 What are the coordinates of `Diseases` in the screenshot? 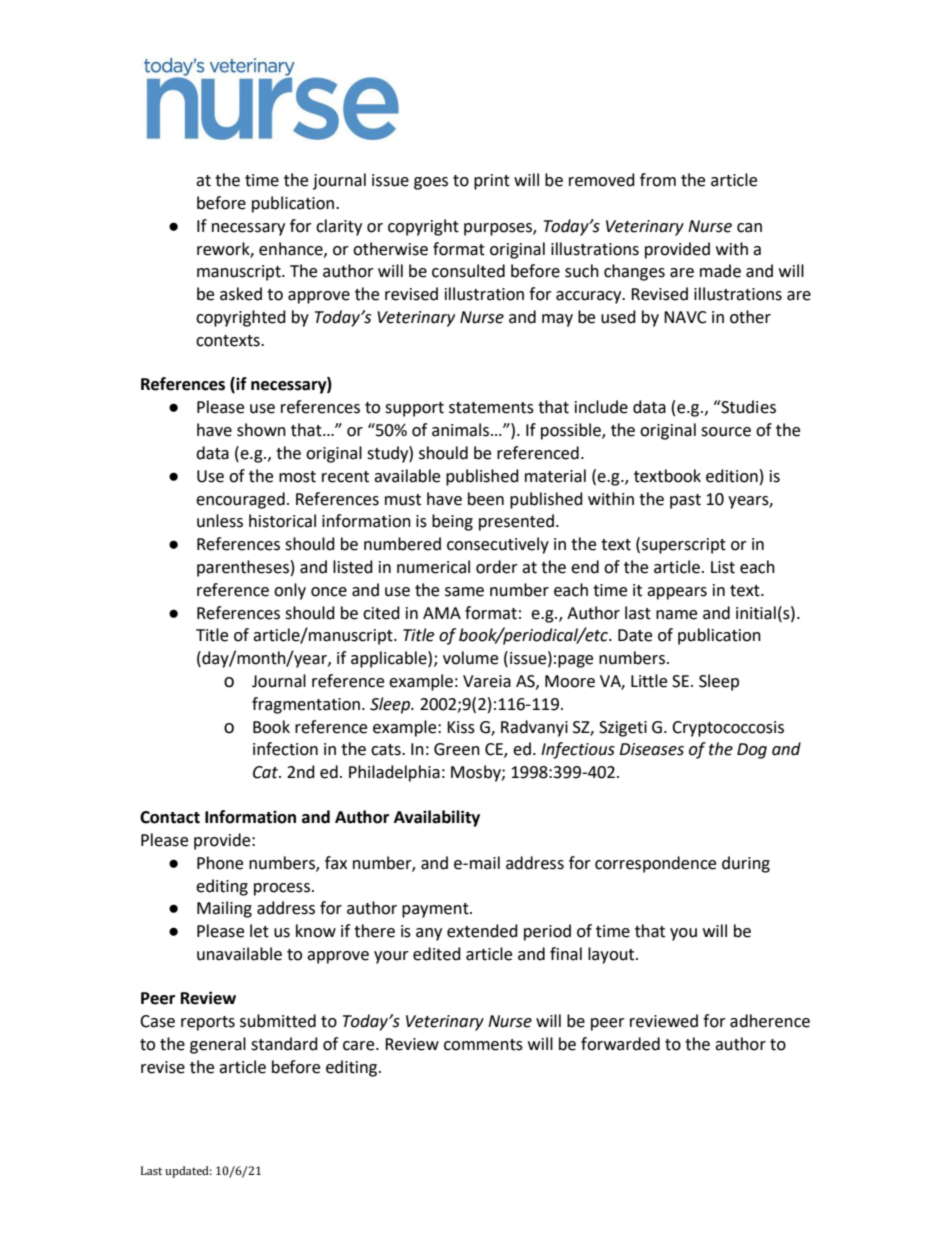 It's located at (651, 749).
